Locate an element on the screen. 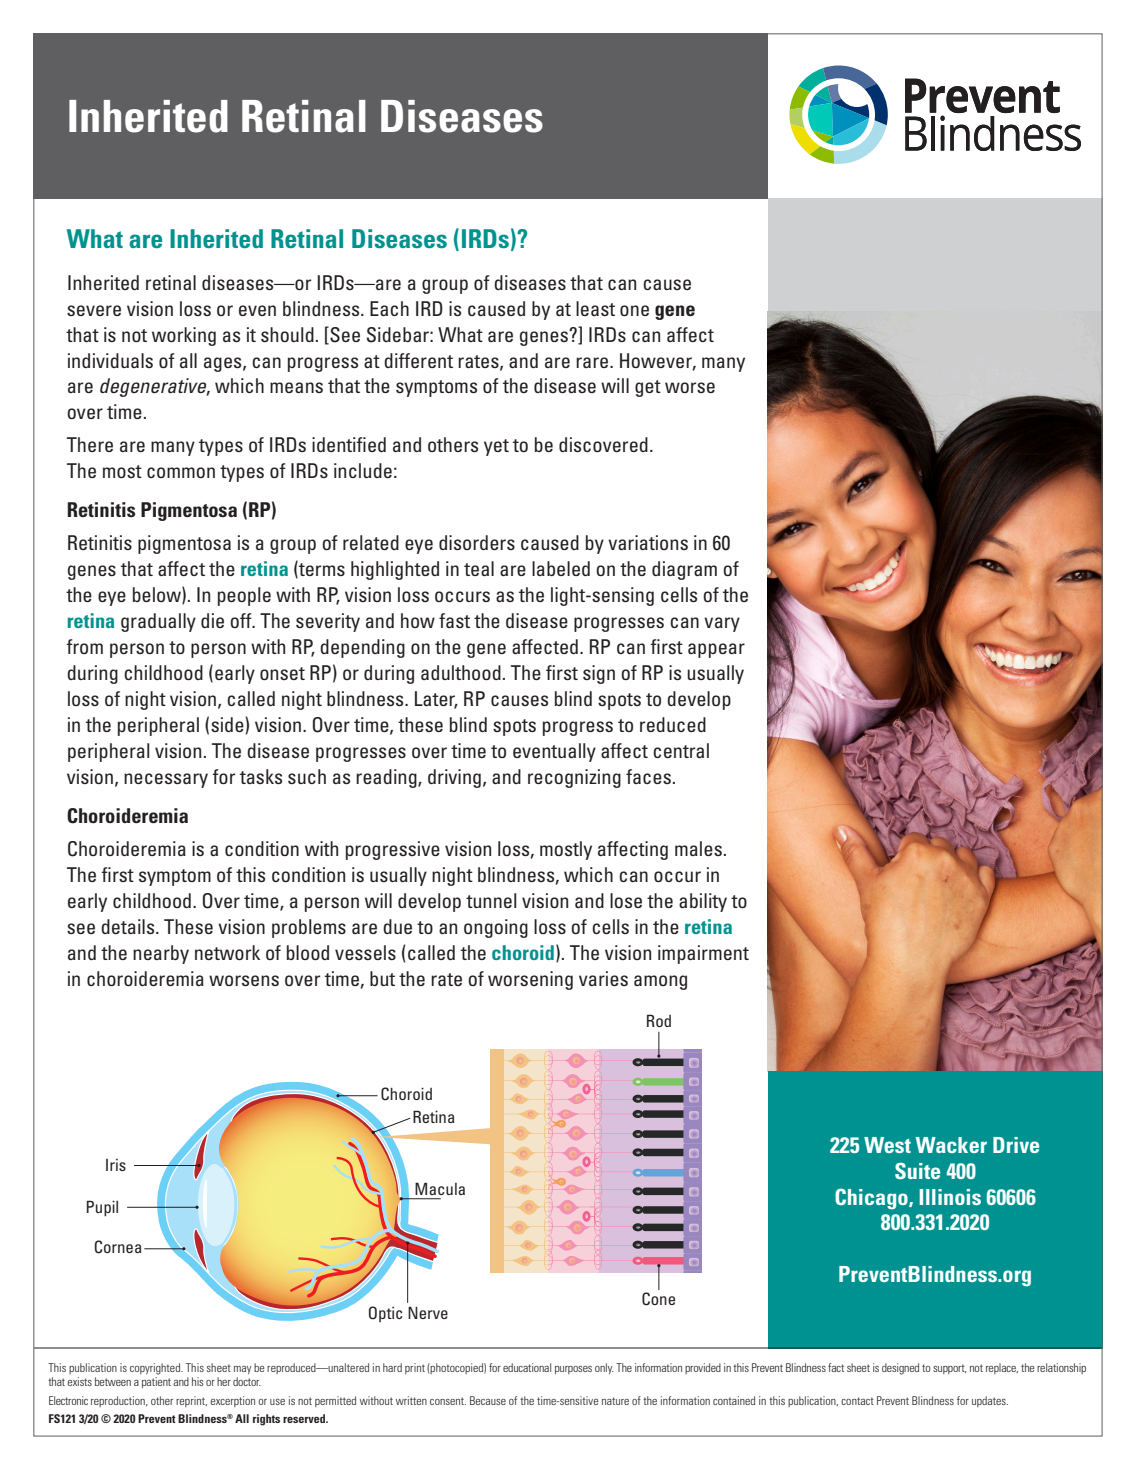 This screenshot has height=1469, width=1135. get is located at coordinates (648, 388).
